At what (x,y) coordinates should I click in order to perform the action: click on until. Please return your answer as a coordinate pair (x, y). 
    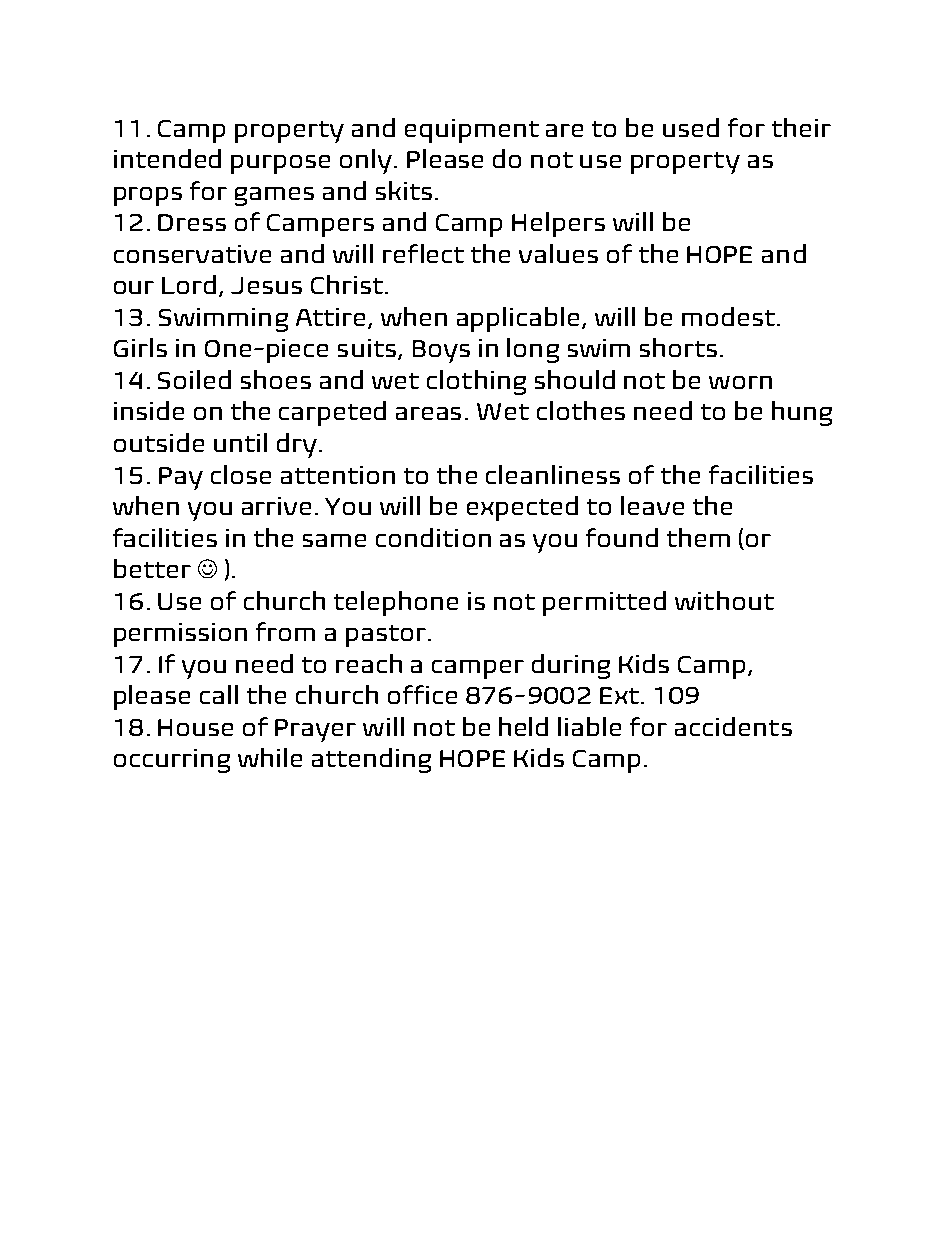
    Looking at the image, I should click on (240, 442).
